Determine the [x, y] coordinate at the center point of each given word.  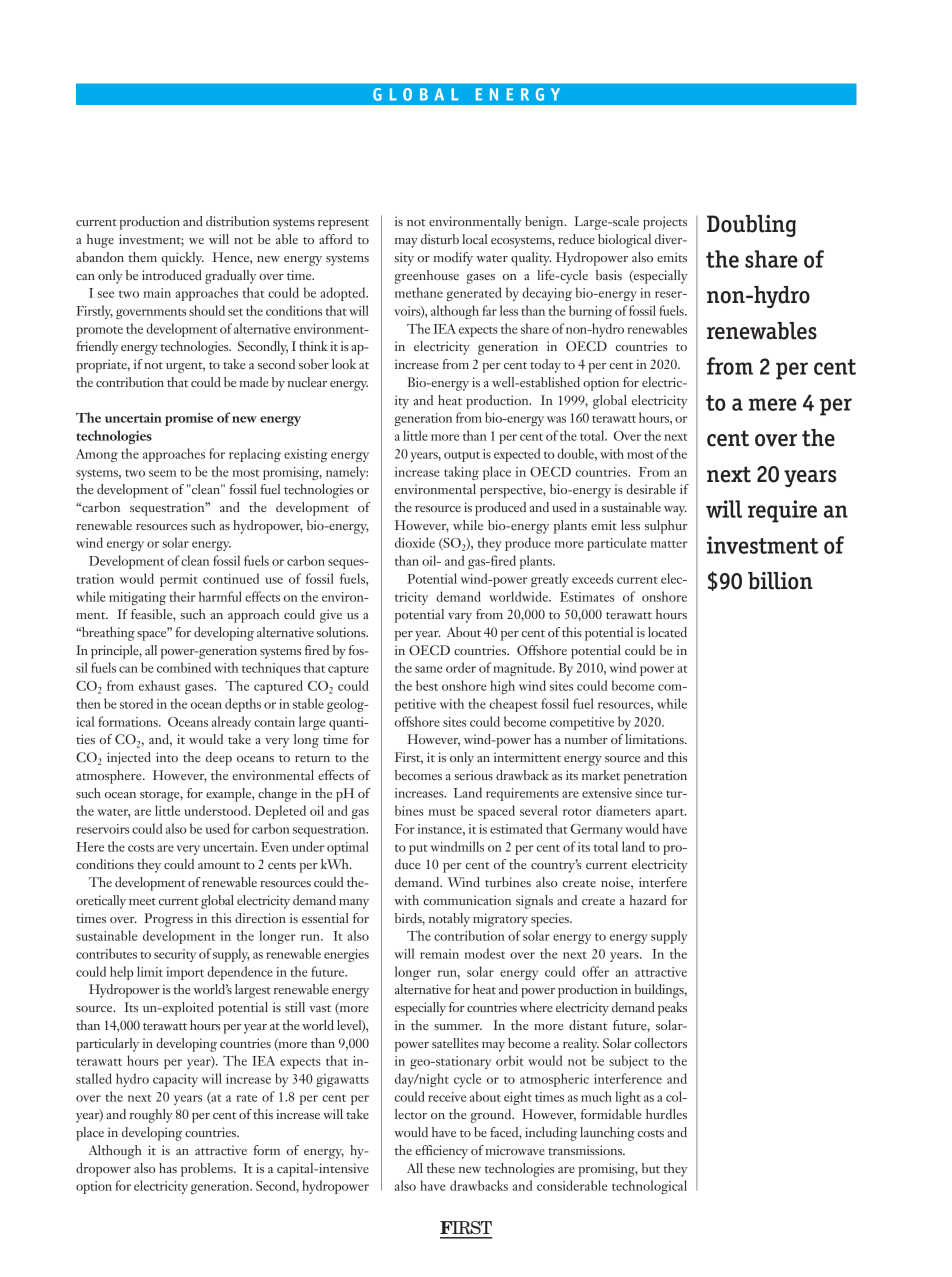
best [427, 685]
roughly [151, 1116]
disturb [440, 239]
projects [665, 223]
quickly [182, 259]
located [667, 632]
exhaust [159, 685]
